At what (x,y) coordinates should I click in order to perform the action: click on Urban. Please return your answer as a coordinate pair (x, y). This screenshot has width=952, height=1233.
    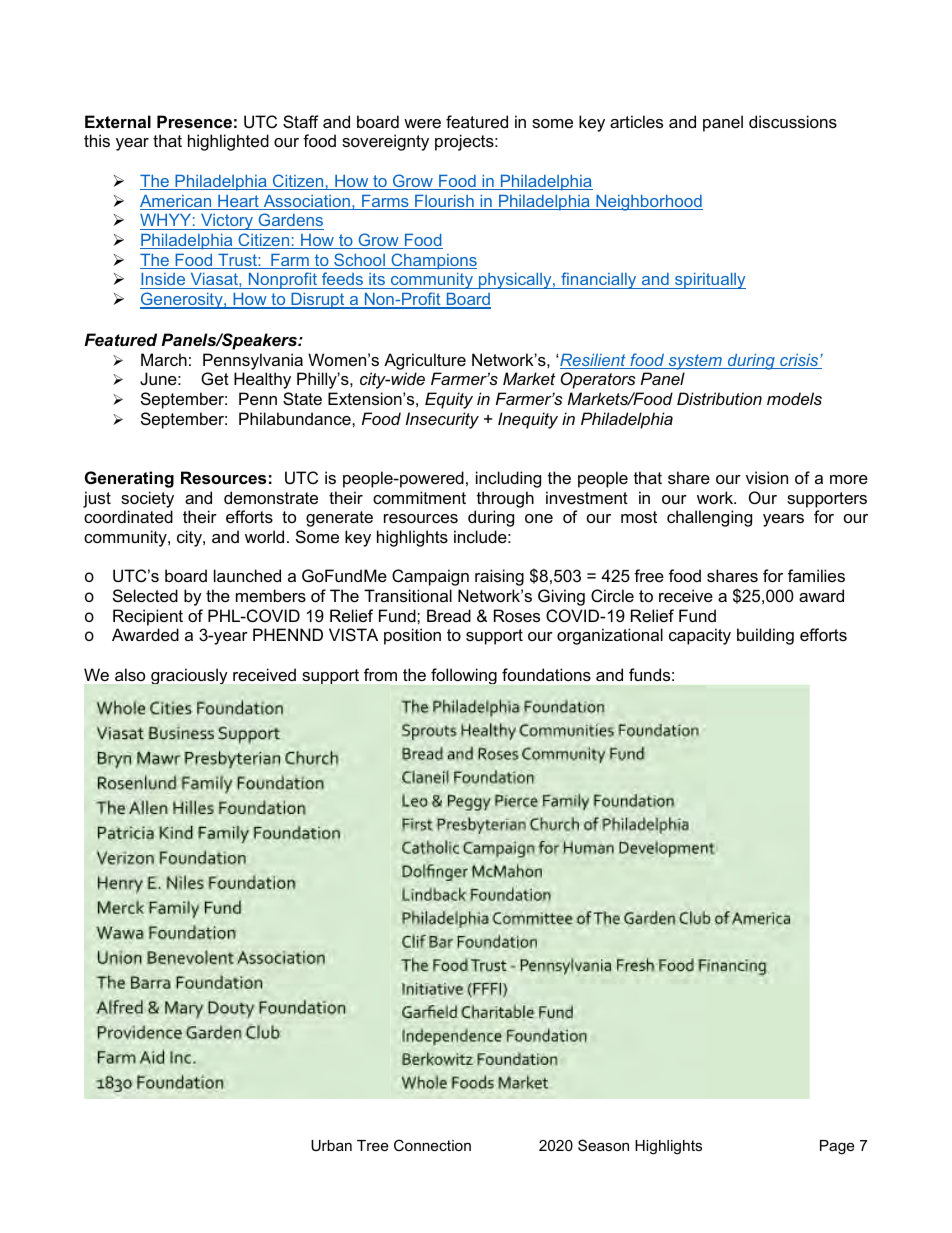
    Looking at the image, I should click on (331, 1145).
